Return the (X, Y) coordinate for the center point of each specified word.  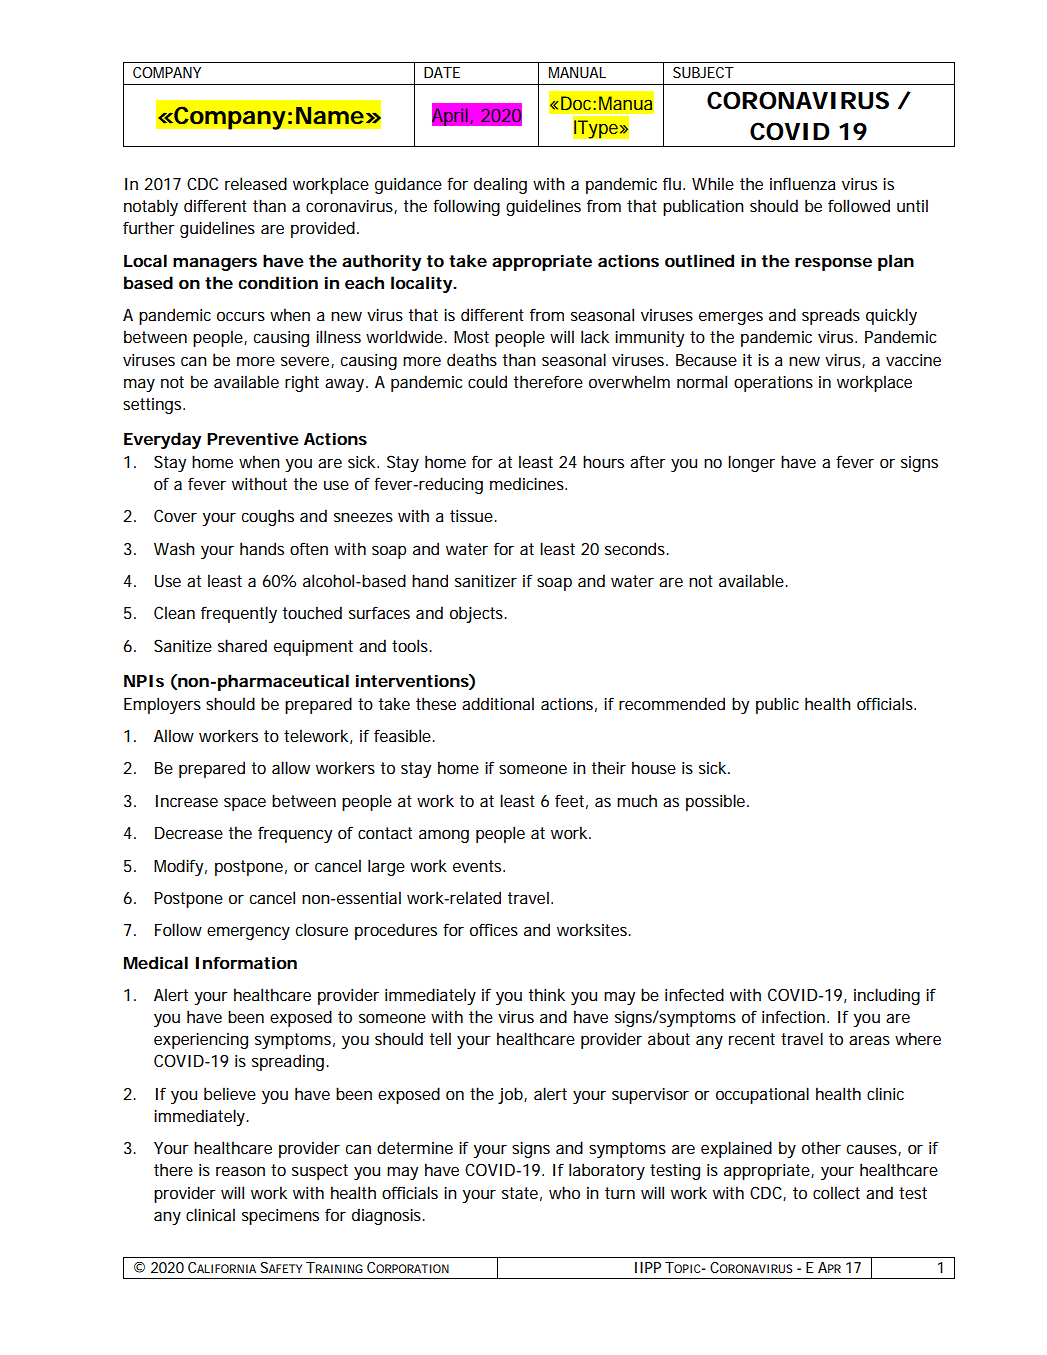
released (256, 183)
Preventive (253, 438)
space (245, 804)
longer (751, 463)
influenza (803, 183)
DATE (442, 72)
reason (240, 1171)
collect (836, 1192)
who (564, 1192)
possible (717, 802)
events (479, 866)
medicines (528, 483)
